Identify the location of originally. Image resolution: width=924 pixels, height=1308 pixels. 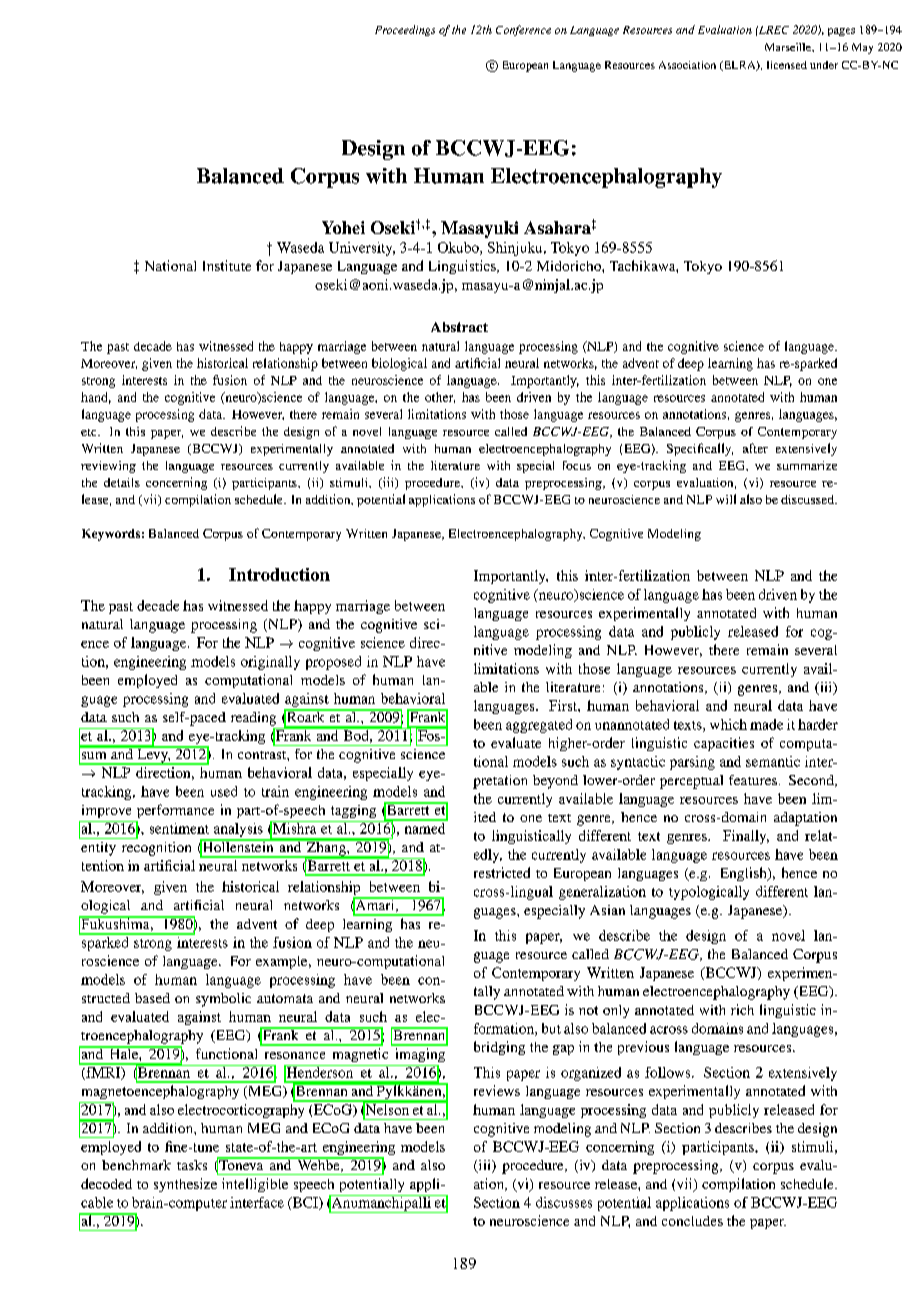
(270, 663).
